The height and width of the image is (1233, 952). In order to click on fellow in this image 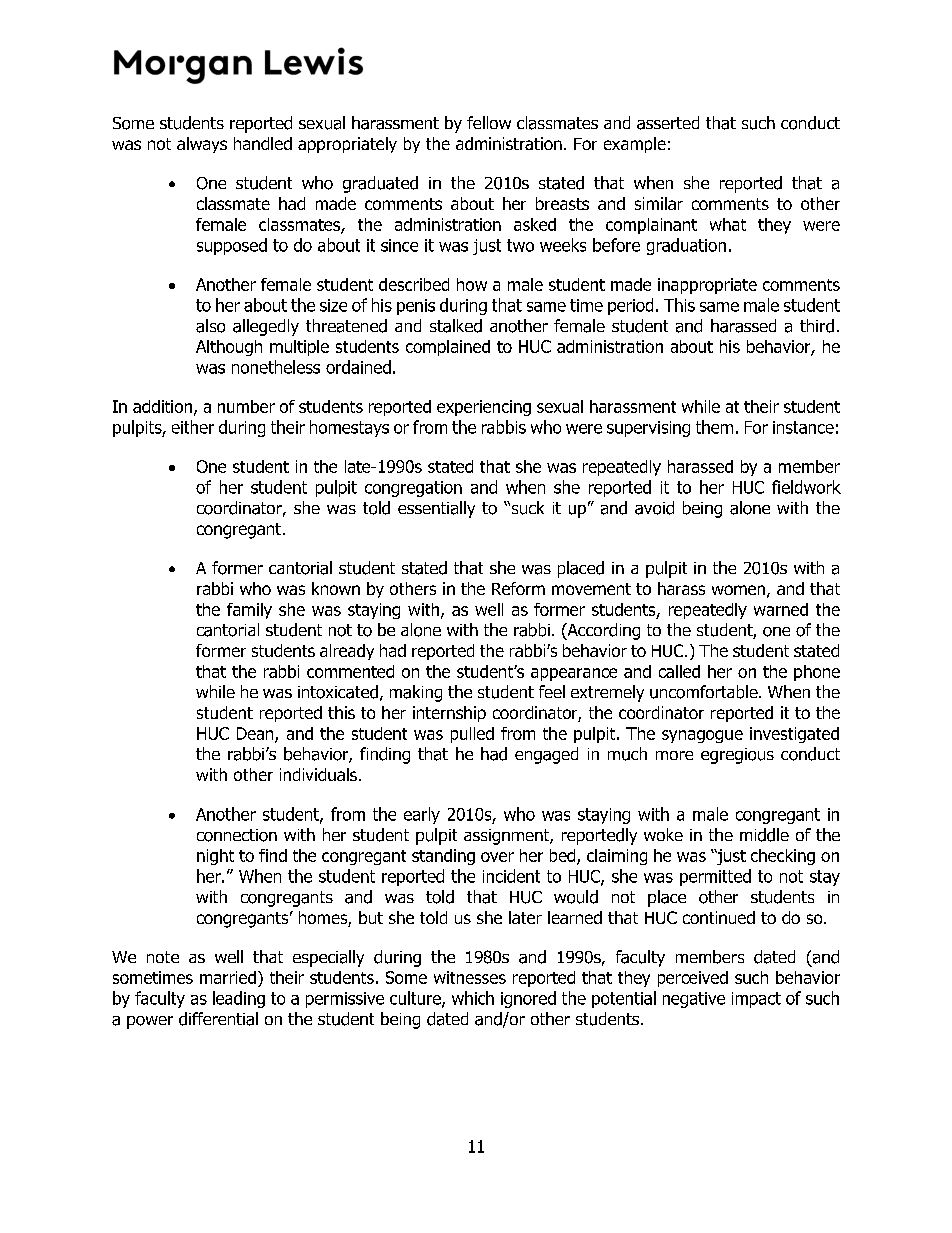, I will do `click(489, 122)`.
